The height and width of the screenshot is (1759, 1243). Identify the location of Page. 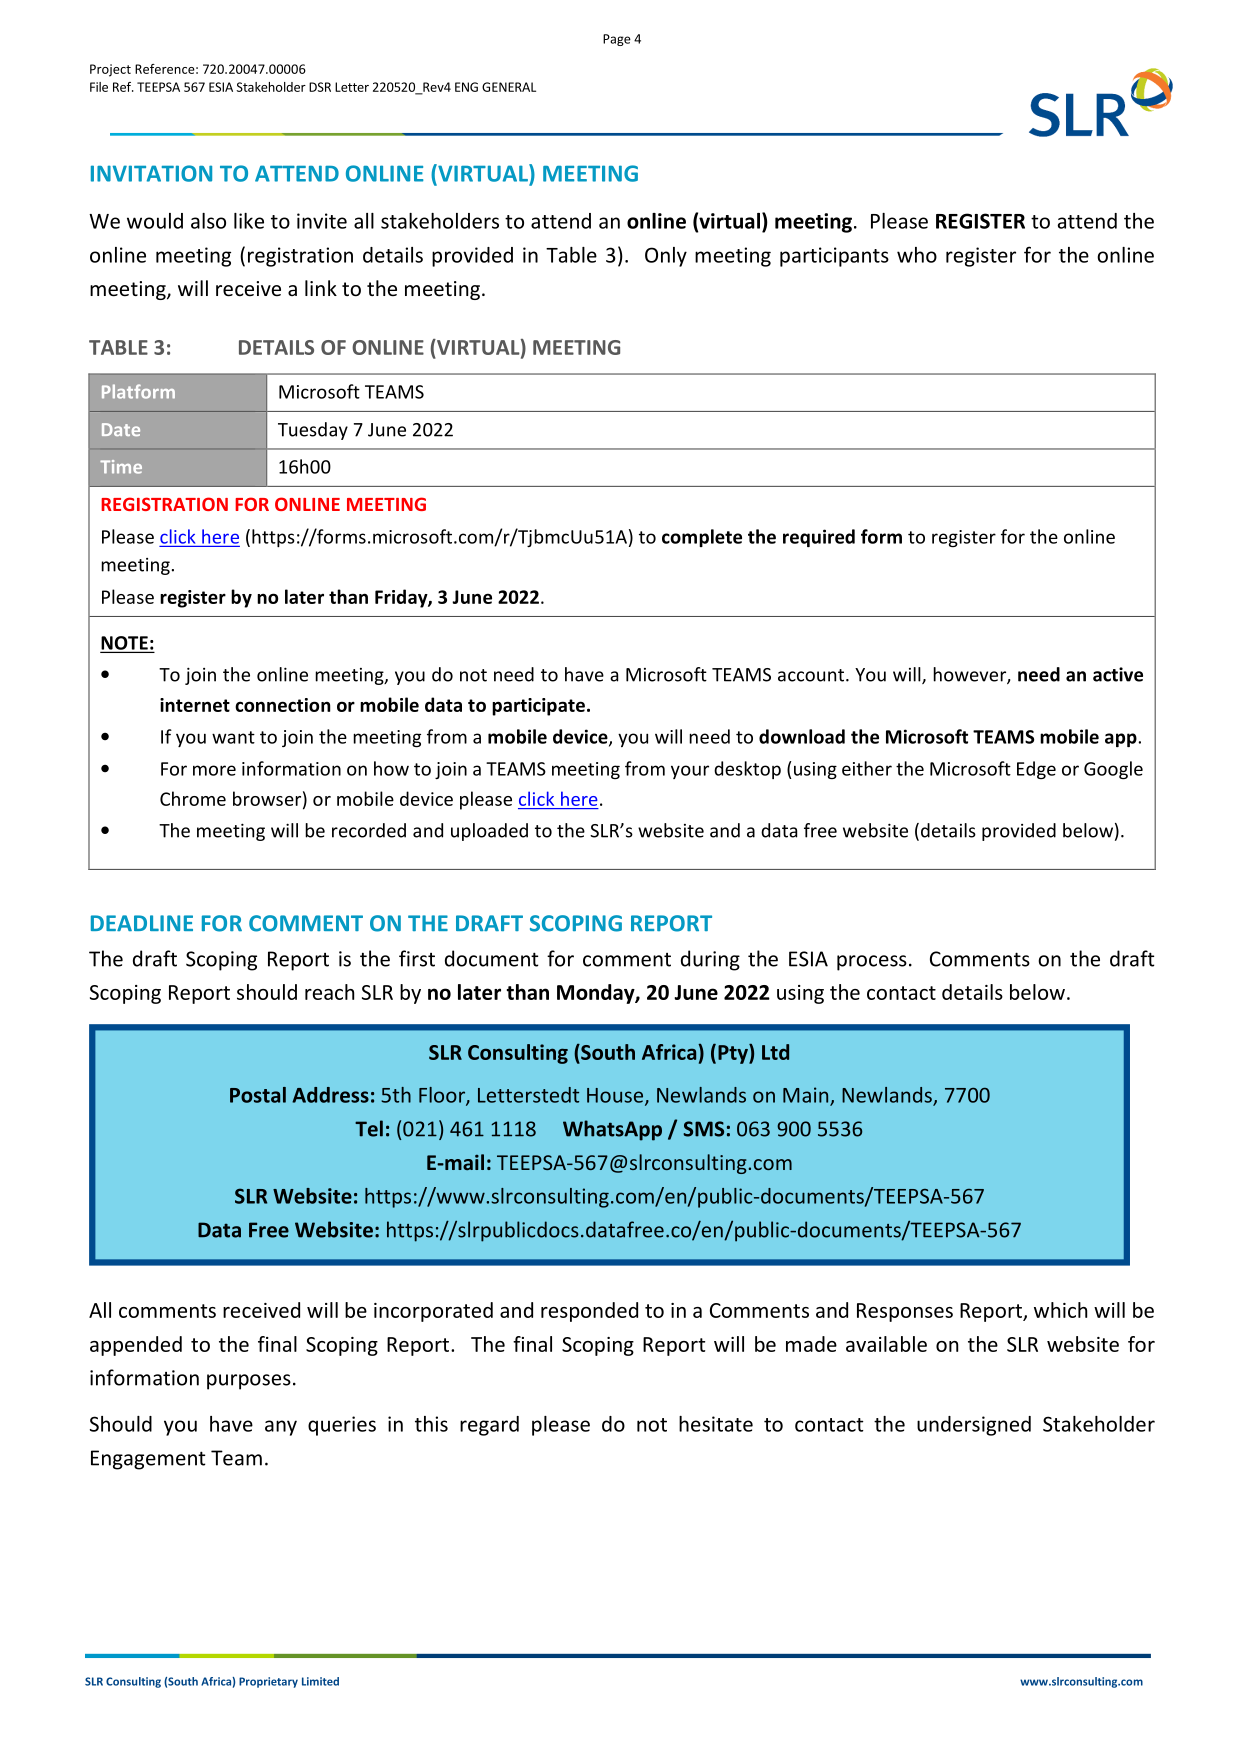
(617, 40).
